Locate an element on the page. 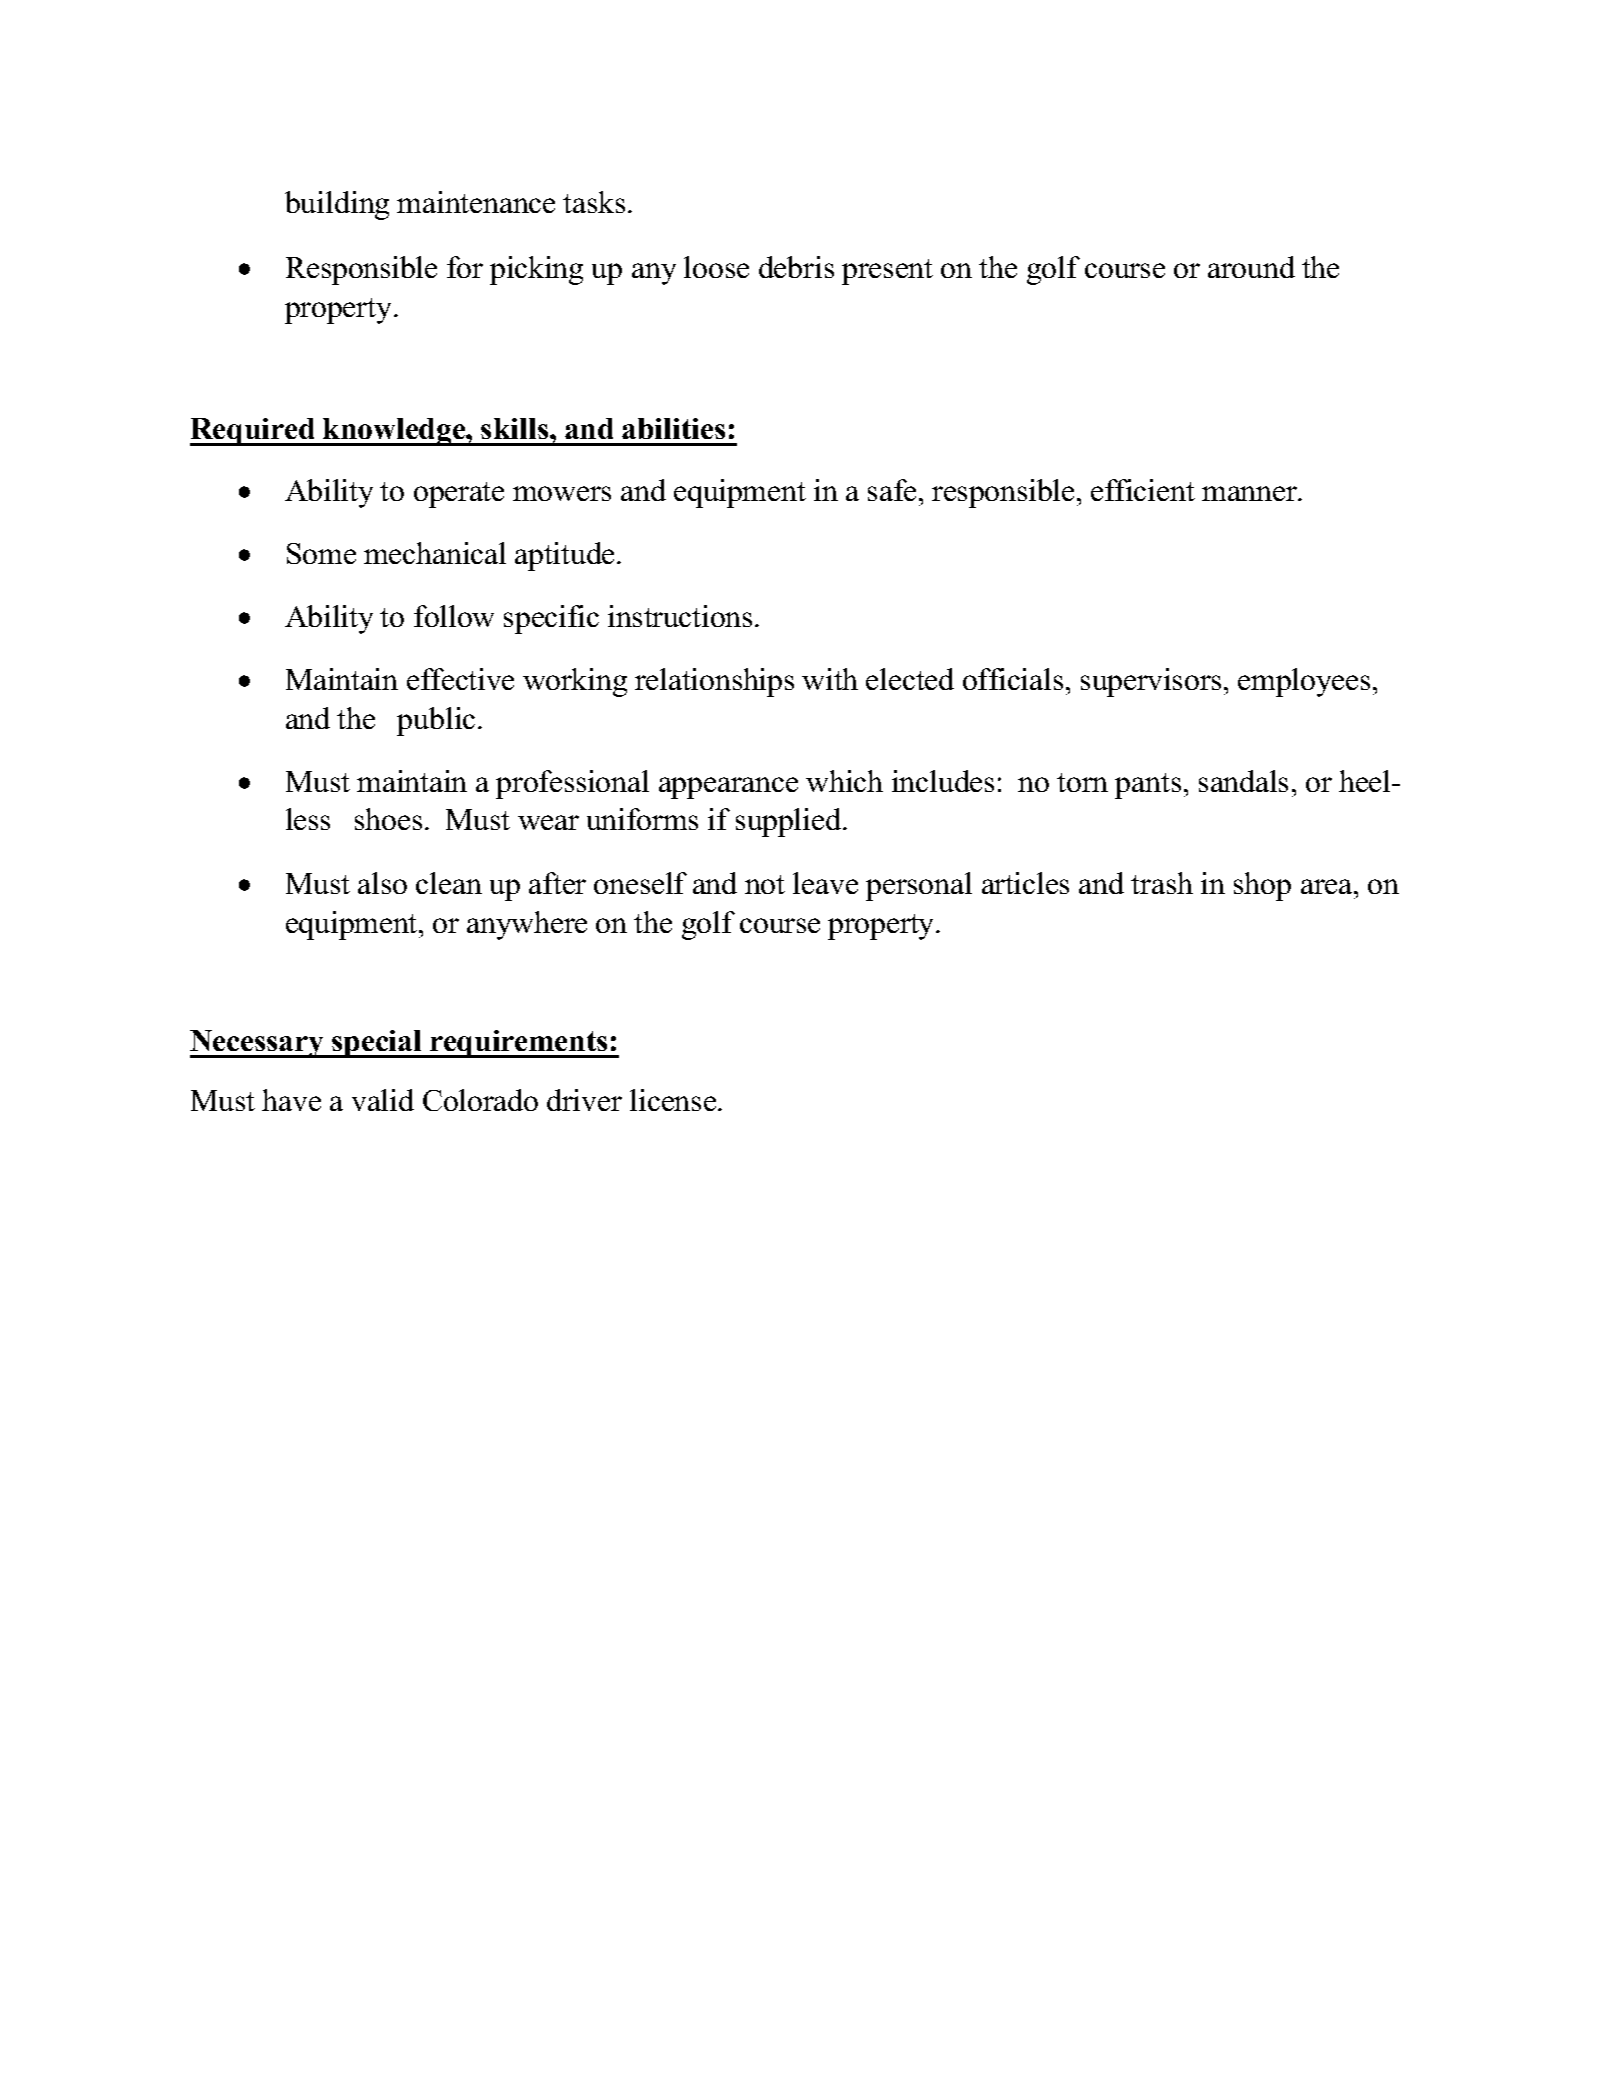  building is located at coordinates (337, 205).
